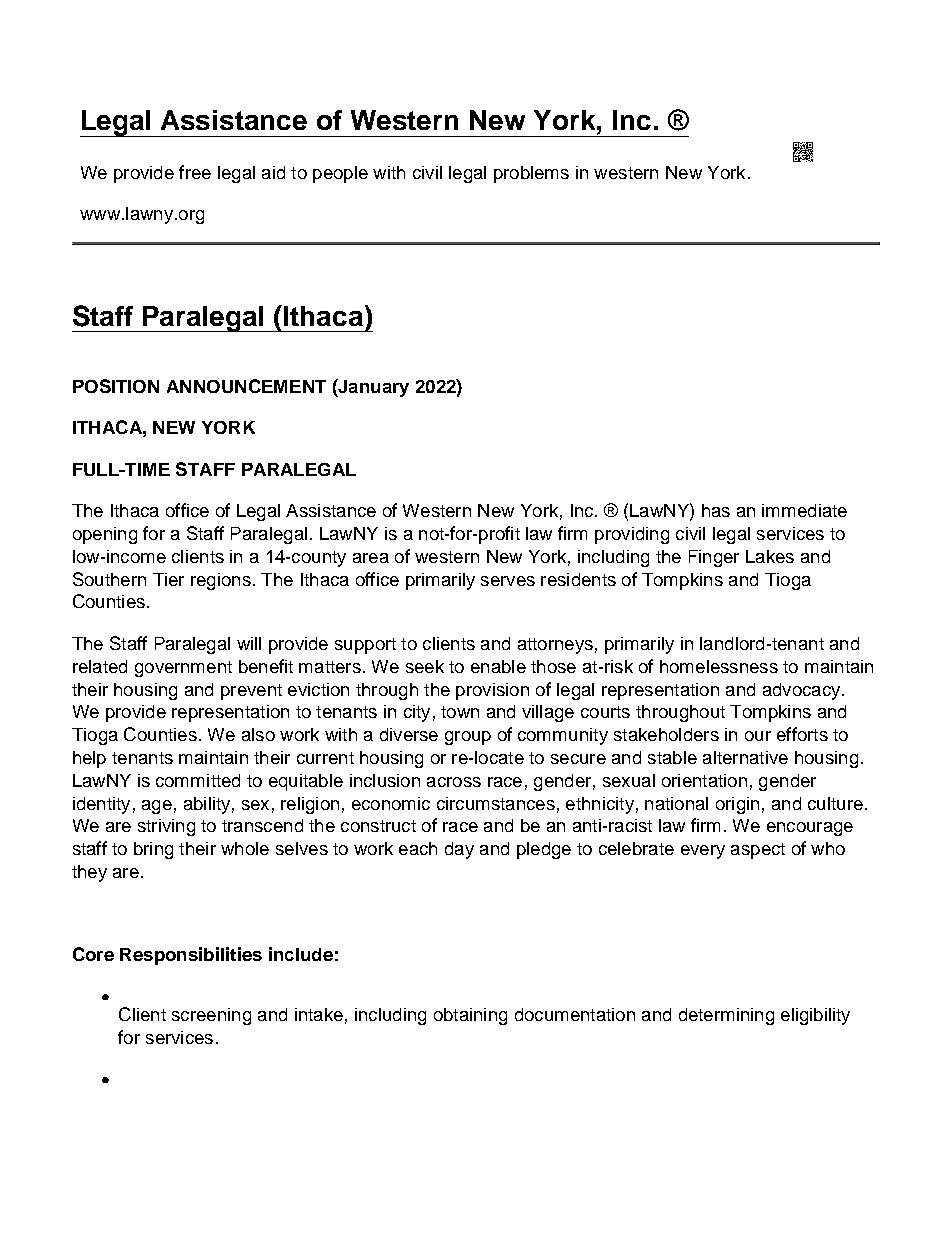  Describe the element at coordinates (340, 174) in the screenshot. I see `people` at that location.
